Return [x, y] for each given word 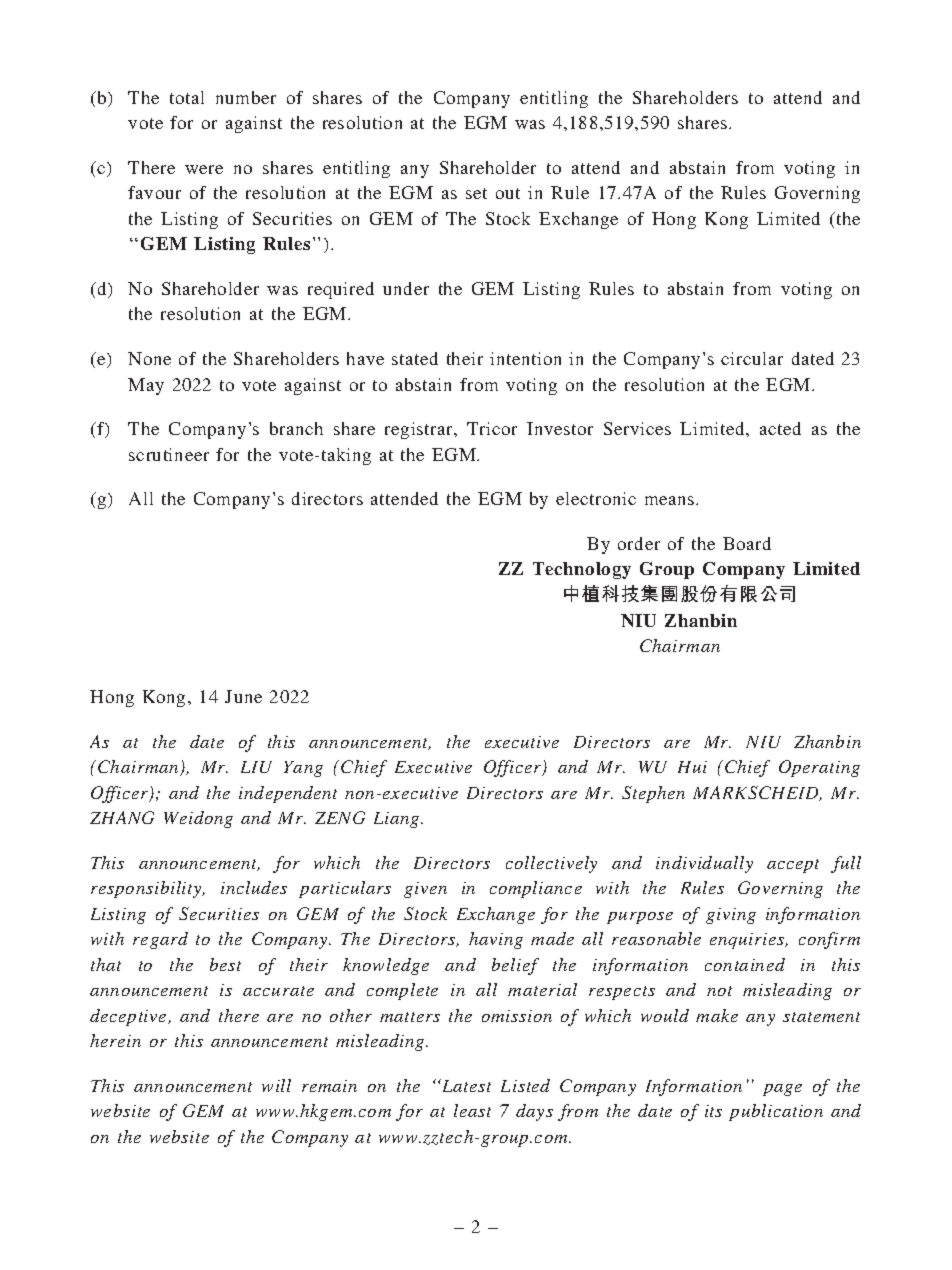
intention [525, 358]
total [187, 97]
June [243, 696]
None [149, 358]
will [276, 1085]
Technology [582, 570]
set [476, 193]
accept [793, 866]
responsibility [147, 889]
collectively [551, 864]
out [508, 193]
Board [747, 543]
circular [752, 358]
